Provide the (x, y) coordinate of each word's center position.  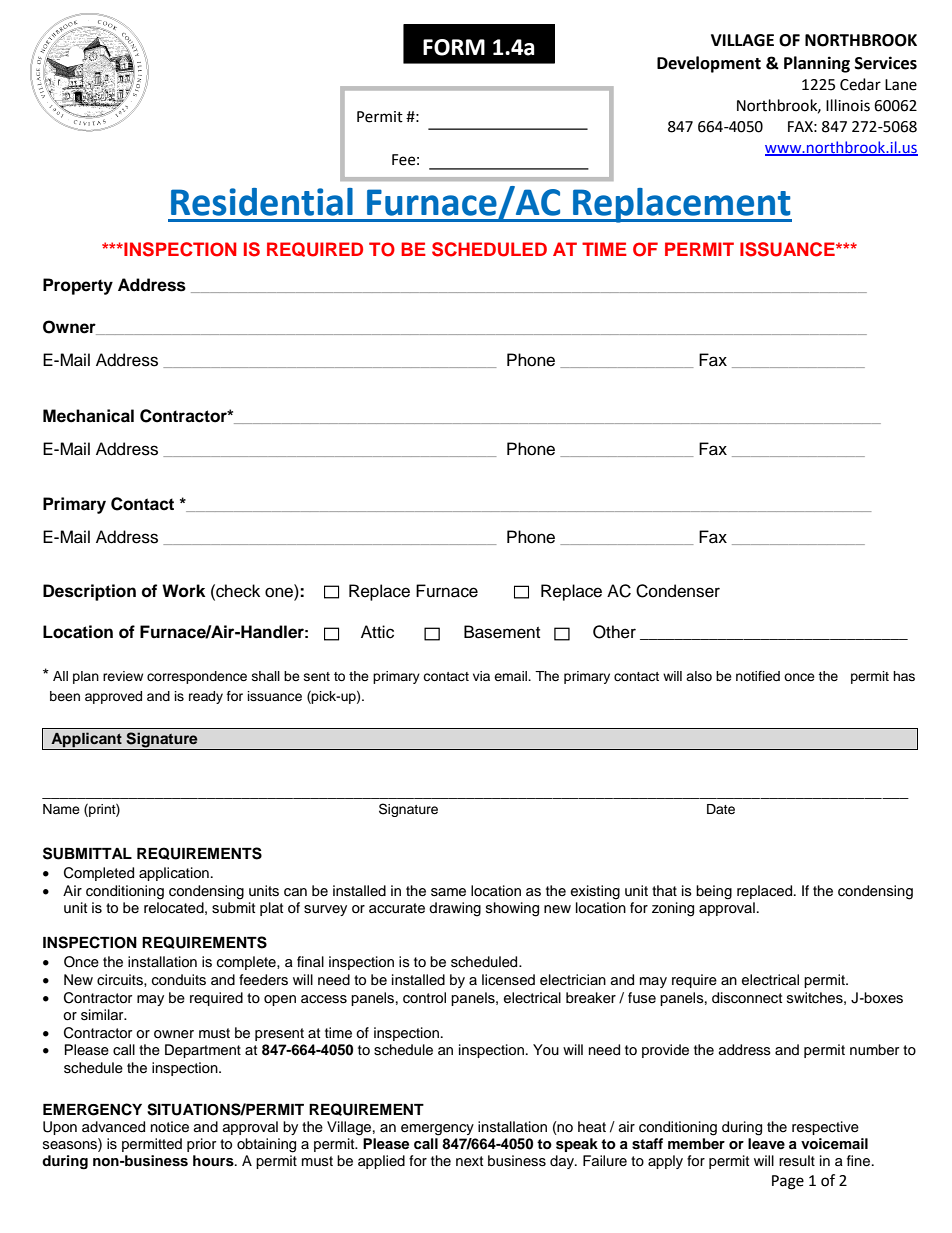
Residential (262, 202)
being (714, 892)
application (174, 874)
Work (183, 591)
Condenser (678, 591)
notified (758, 676)
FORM (454, 47)
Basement (502, 632)
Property (78, 286)
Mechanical (88, 416)
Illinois (848, 105)
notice (170, 1127)
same (448, 892)
